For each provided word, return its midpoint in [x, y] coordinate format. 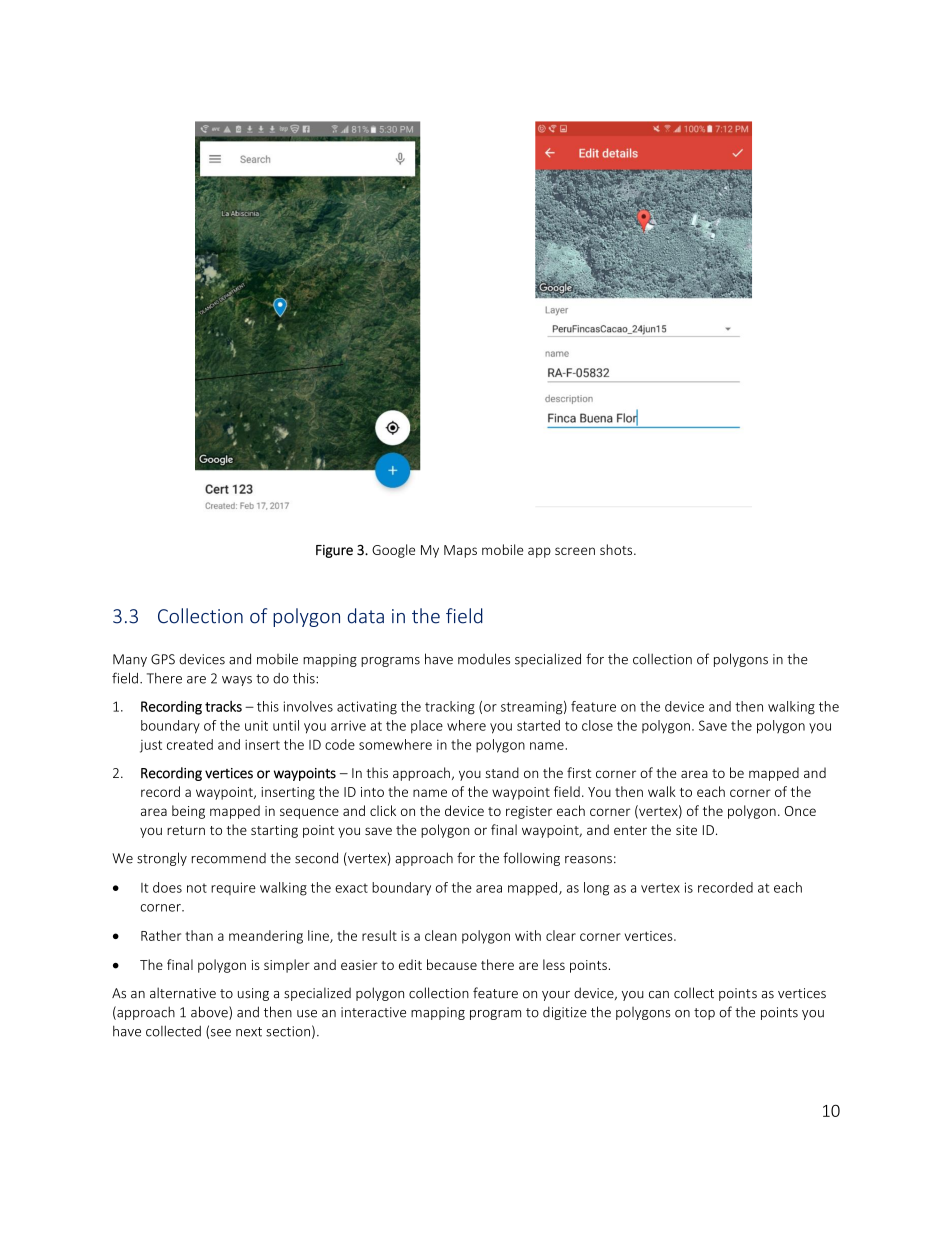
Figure [334, 551]
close [597, 725]
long [596, 889]
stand [502, 772]
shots [617, 549]
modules [484, 659]
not [197, 888]
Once [800, 811]
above [210, 1013]
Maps [460, 551]
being [188, 812]
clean [441, 935]
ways [237, 681]
